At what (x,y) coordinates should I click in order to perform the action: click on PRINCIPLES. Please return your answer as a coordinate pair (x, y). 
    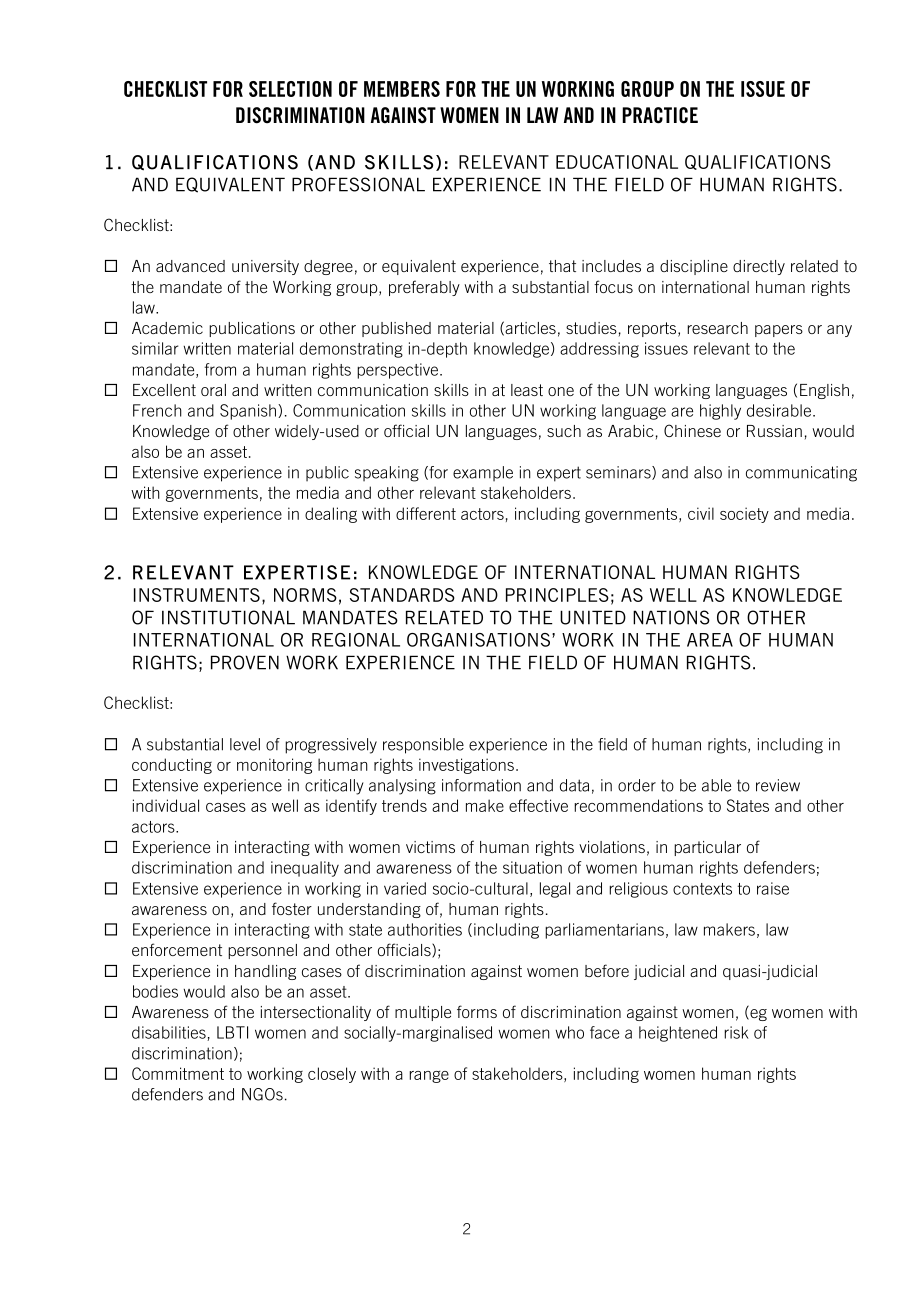
    Looking at the image, I should click on (557, 595).
